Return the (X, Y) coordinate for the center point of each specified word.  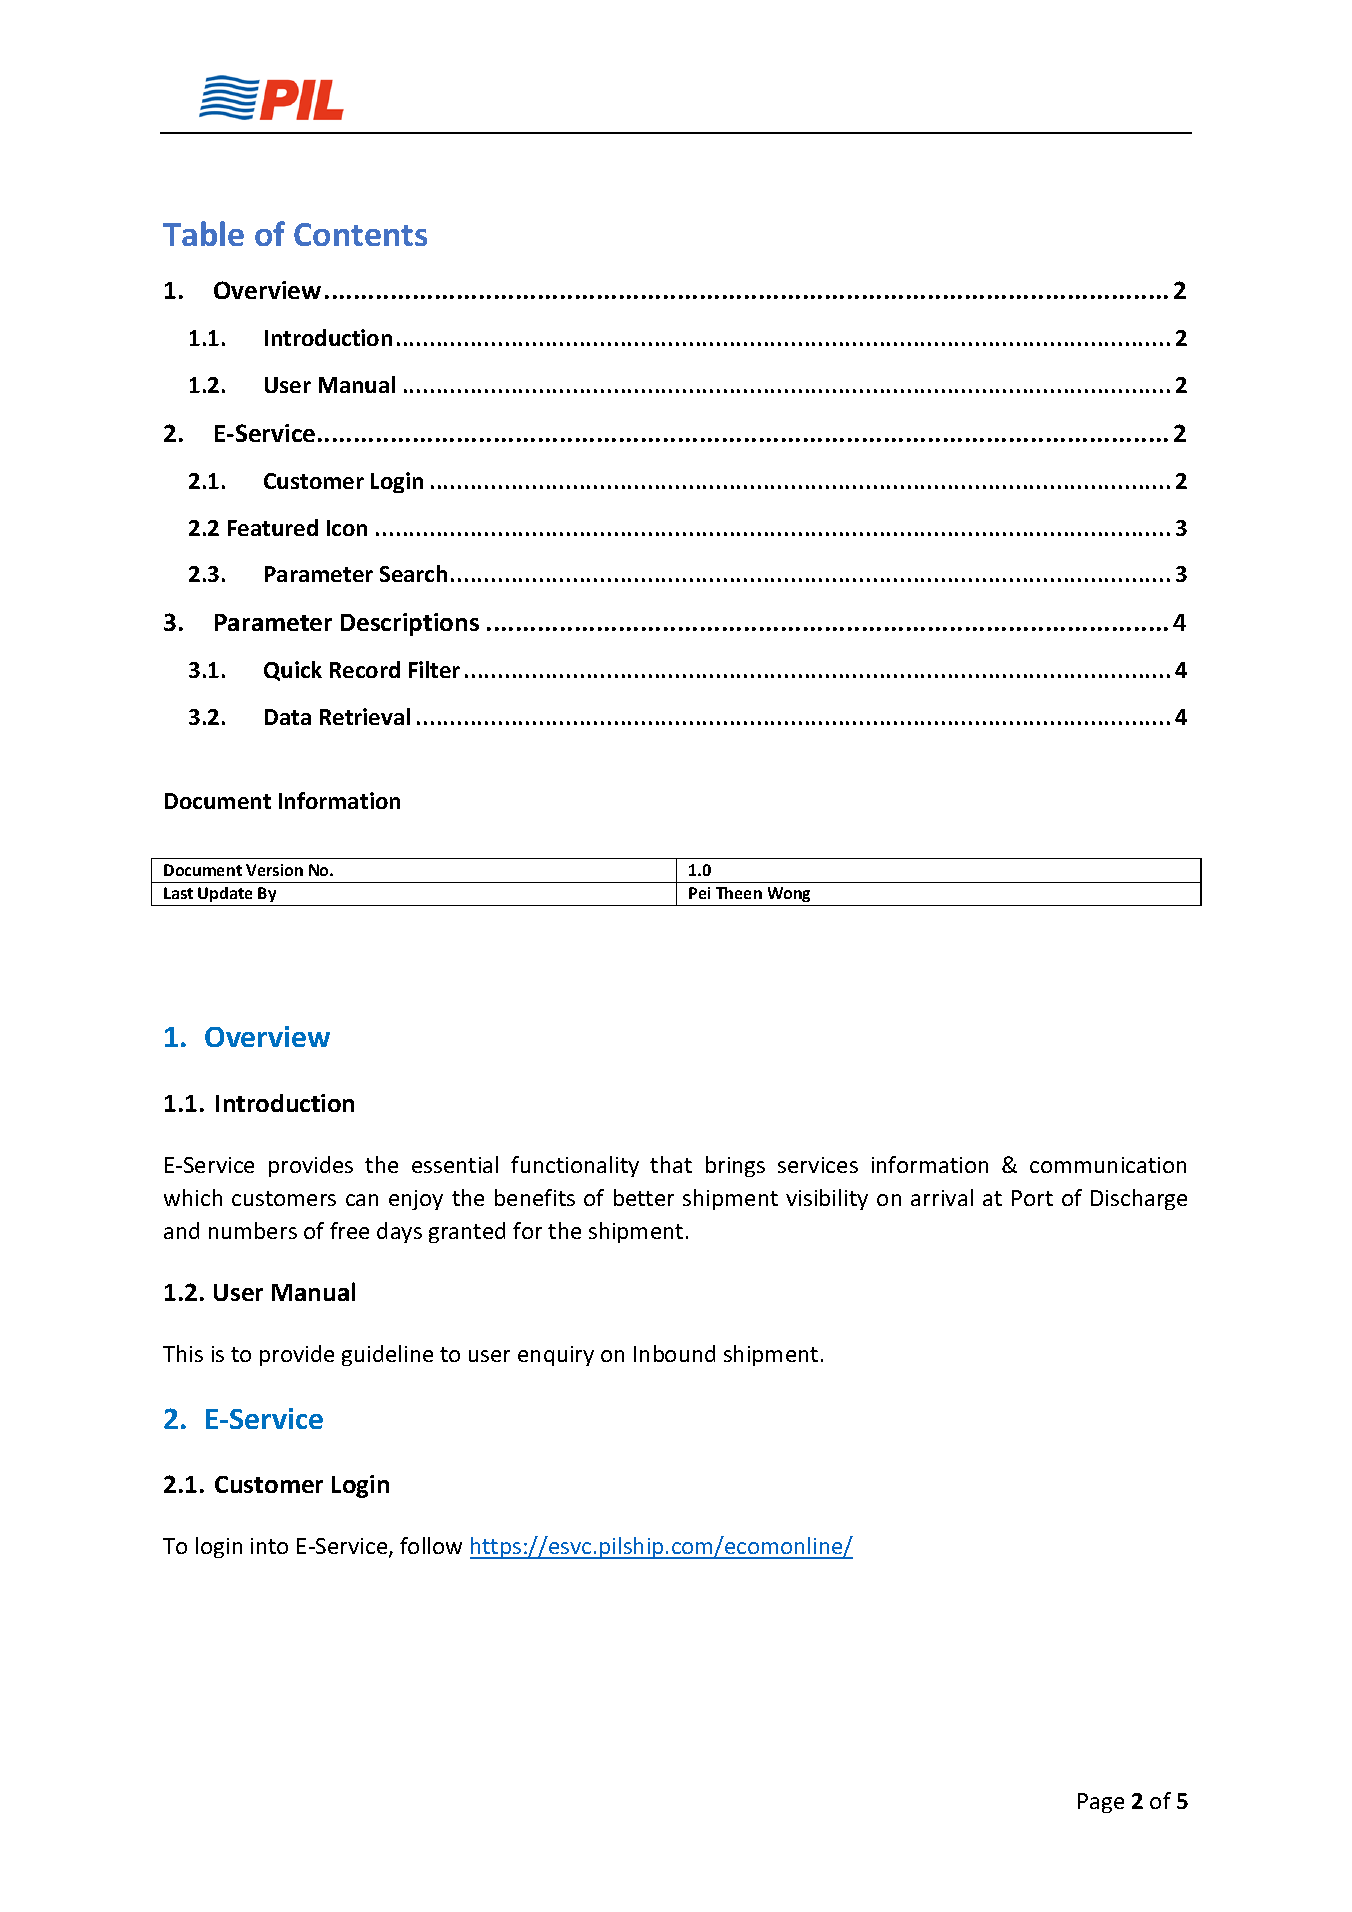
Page (1101, 1803)
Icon (347, 528)
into (269, 1546)
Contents (360, 234)
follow (431, 1545)
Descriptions (410, 624)
